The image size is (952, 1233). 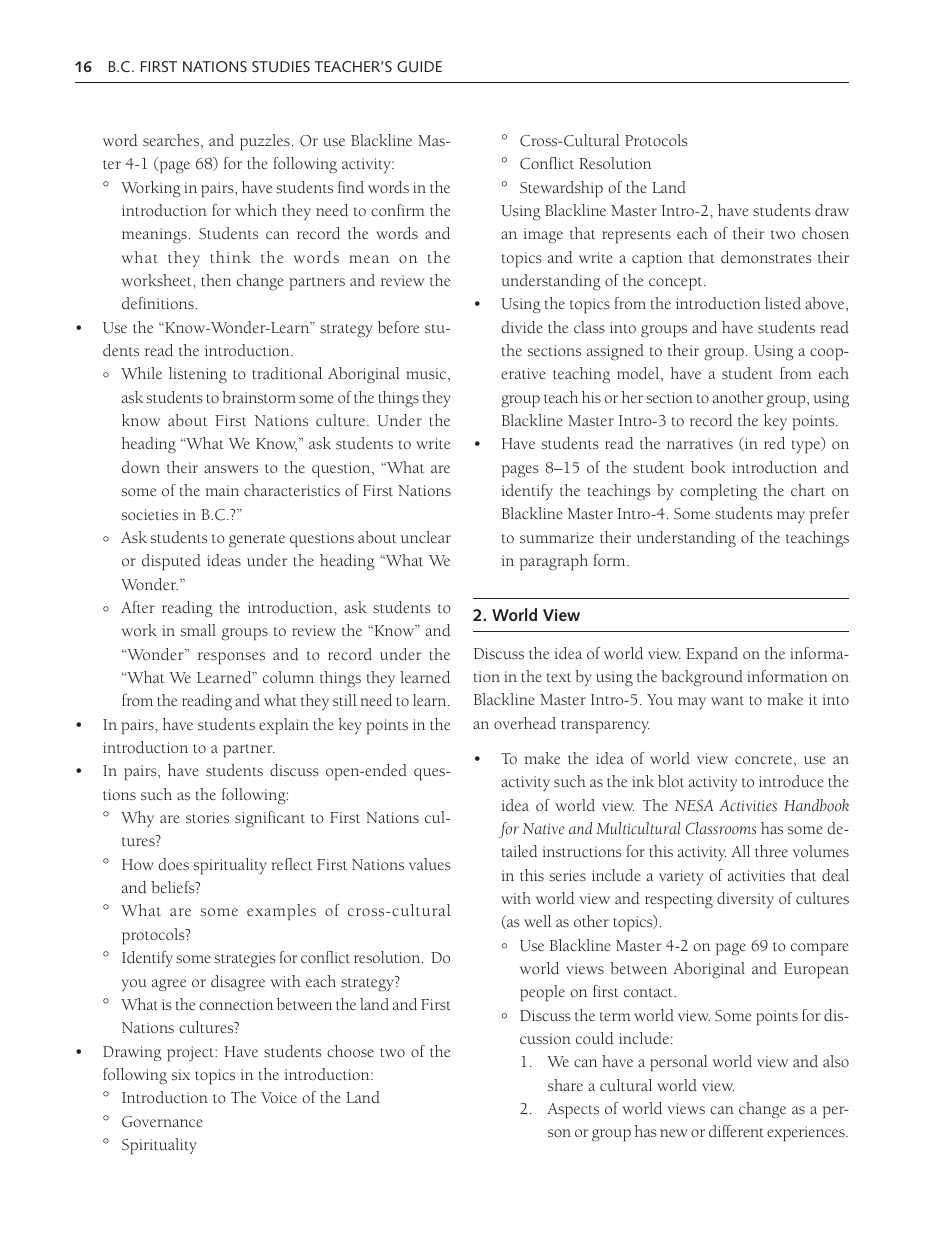 What do you see at coordinates (430, 864) in the screenshot?
I see `values` at bounding box center [430, 864].
